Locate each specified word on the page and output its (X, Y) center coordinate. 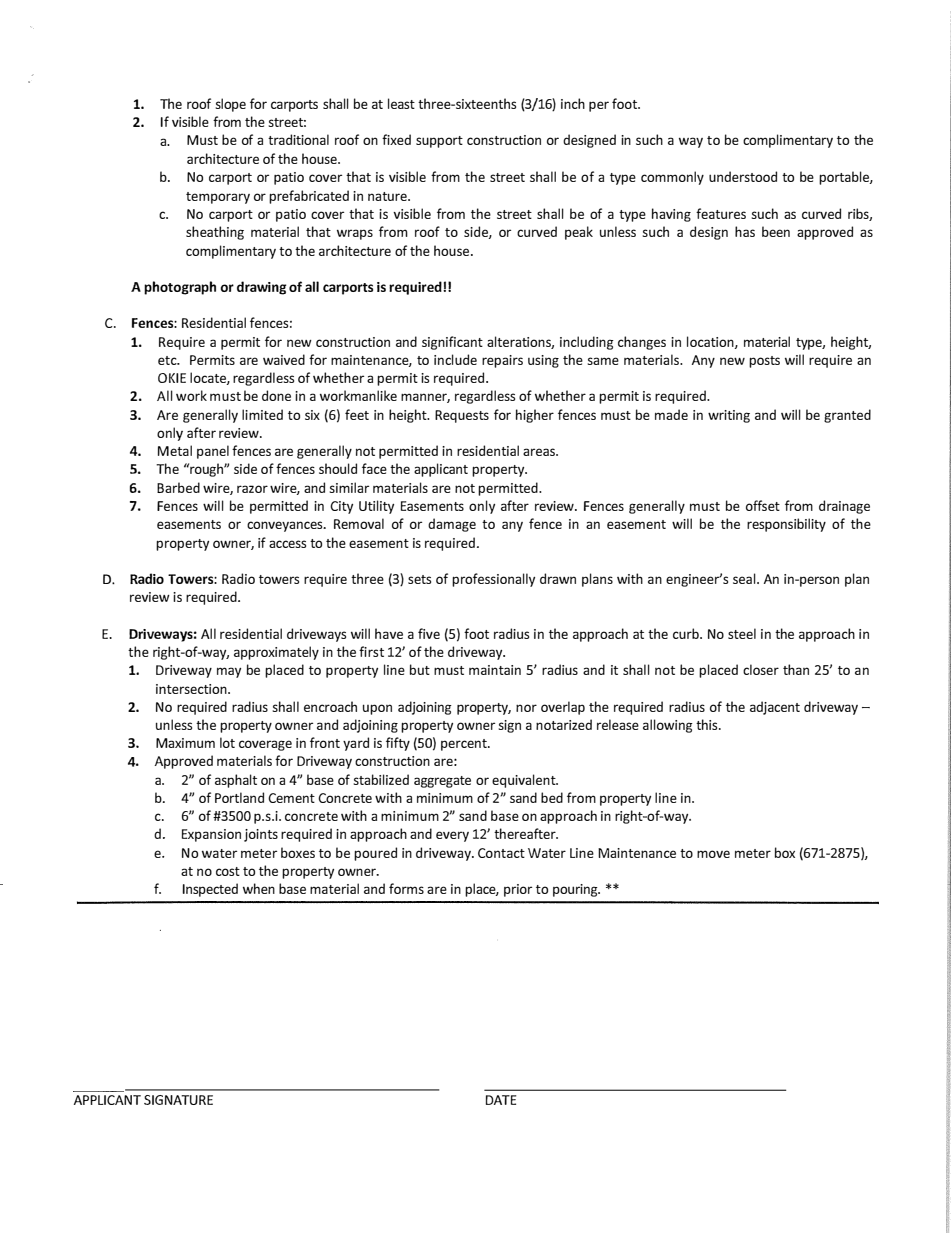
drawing (261, 288)
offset (763, 505)
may (229, 672)
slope (231, 105)
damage (452, 525)
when (259, 888)
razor (252, 489)
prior (518, 890)
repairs (502, 361)
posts (764, 362)
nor (526, 708)
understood (743, 176)
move (713, 854)
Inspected (210, 890)
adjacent (775, 708)
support (439, 142)
